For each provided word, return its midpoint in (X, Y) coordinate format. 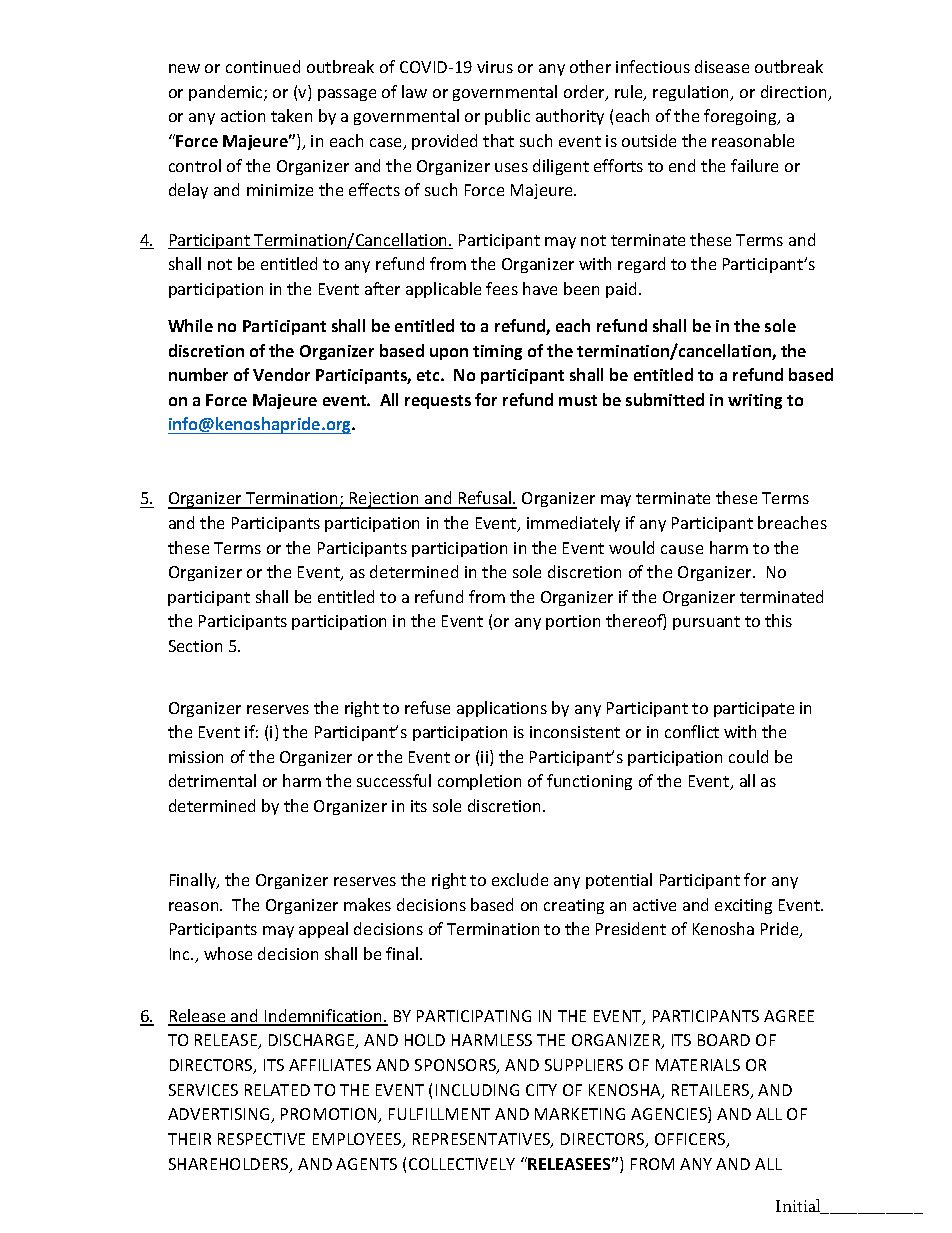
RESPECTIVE (261, 1139)
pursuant (706, 623)
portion (573, 622)
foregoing (741, 117)
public (507, 117)
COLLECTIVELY (462, 1164)
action (243, 116)
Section (195, 646)
